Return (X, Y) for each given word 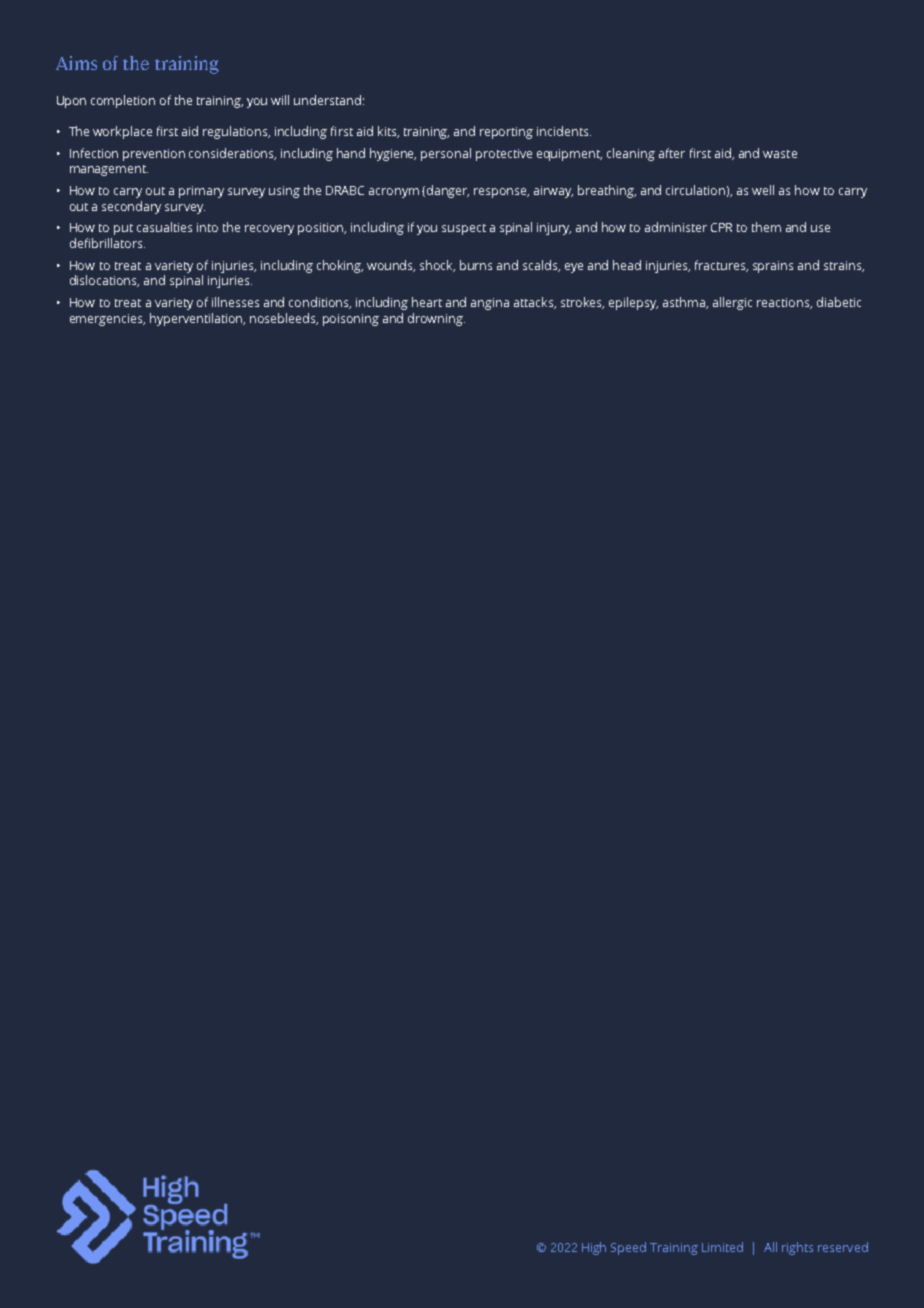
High (594, 1248)
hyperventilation (197, 319)
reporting (506, 133)
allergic (732, 303)
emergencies (107, 320)
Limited (722, 1247)
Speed (628, 1248)
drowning (436, 319)
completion (123, 101)
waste (780, 154)
